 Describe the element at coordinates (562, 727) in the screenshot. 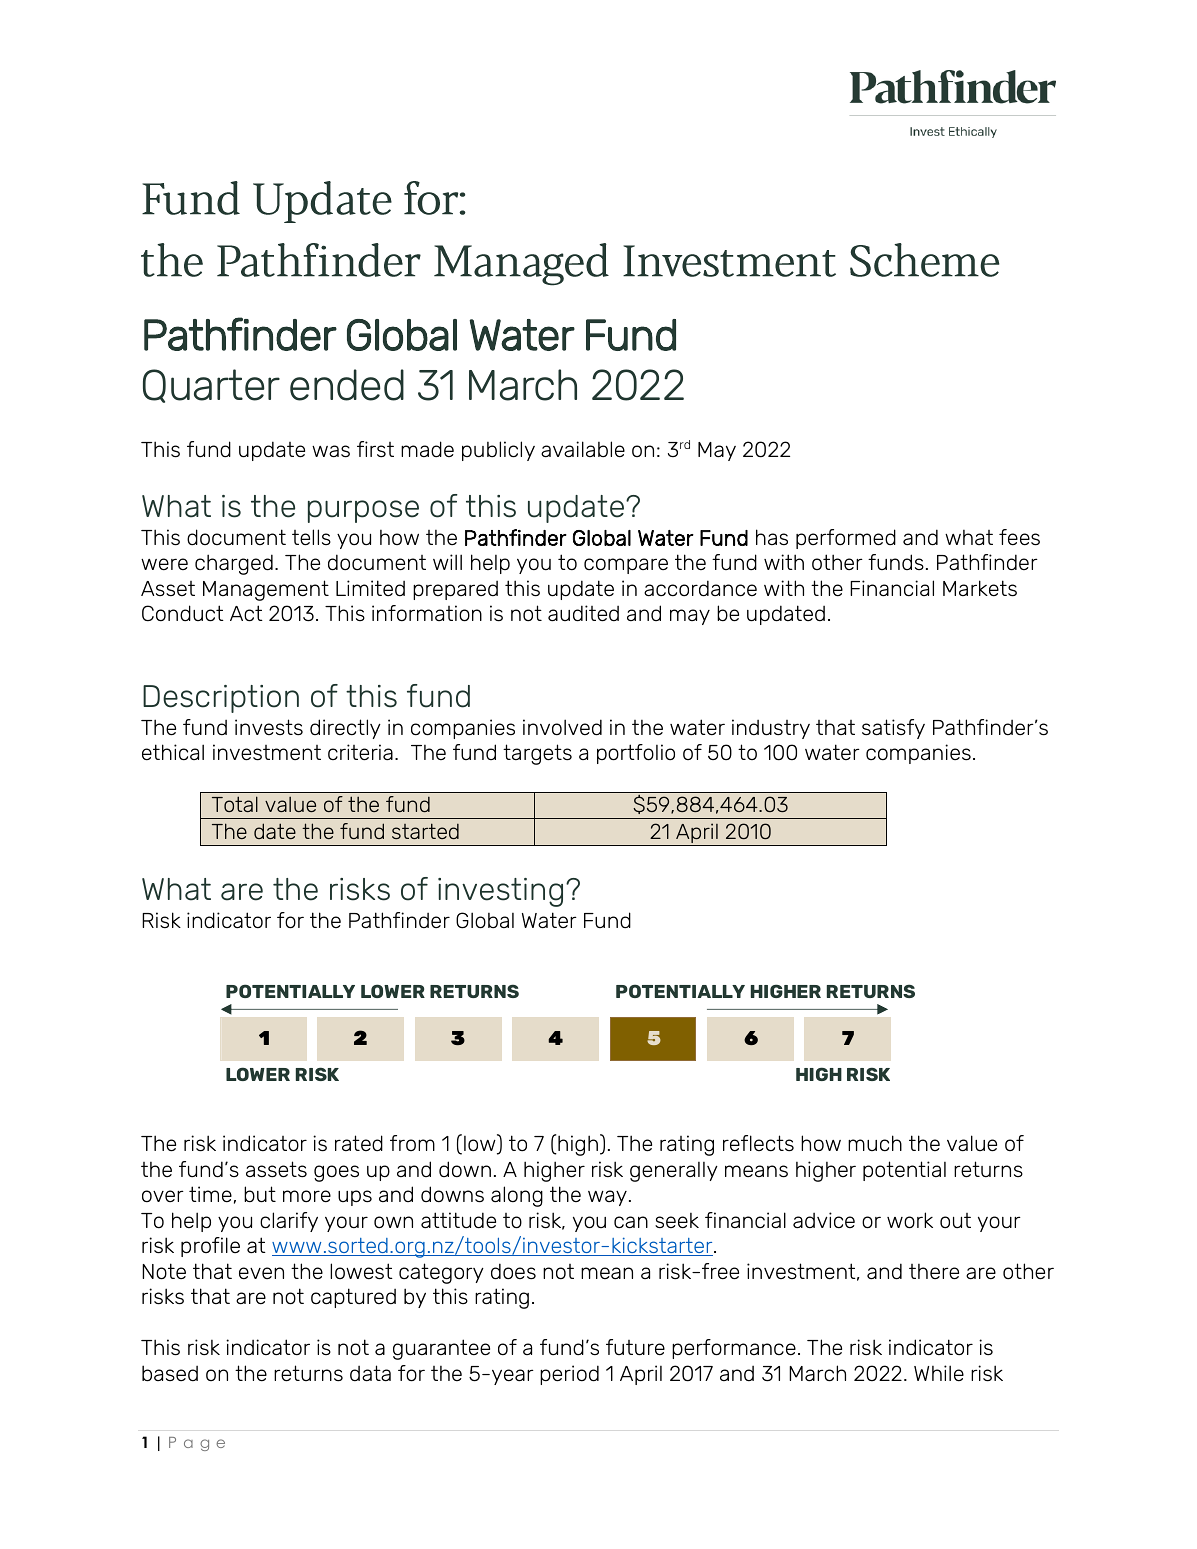

I see `involved` at that location.
